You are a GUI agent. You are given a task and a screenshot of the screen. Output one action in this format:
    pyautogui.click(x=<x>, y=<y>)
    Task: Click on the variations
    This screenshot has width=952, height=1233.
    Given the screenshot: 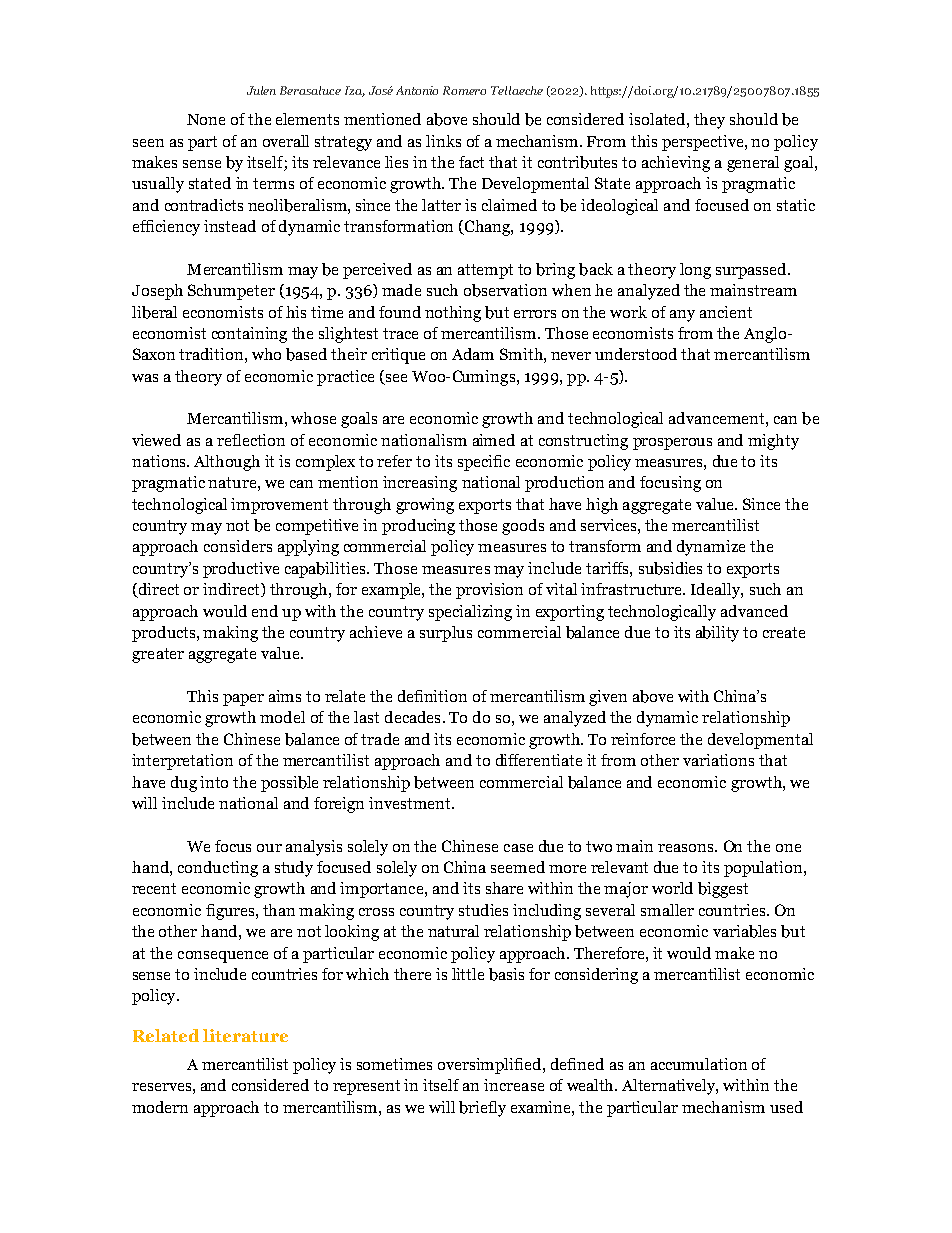 What is the action you would take?
    pyautogui.click(x=718, y=760)
